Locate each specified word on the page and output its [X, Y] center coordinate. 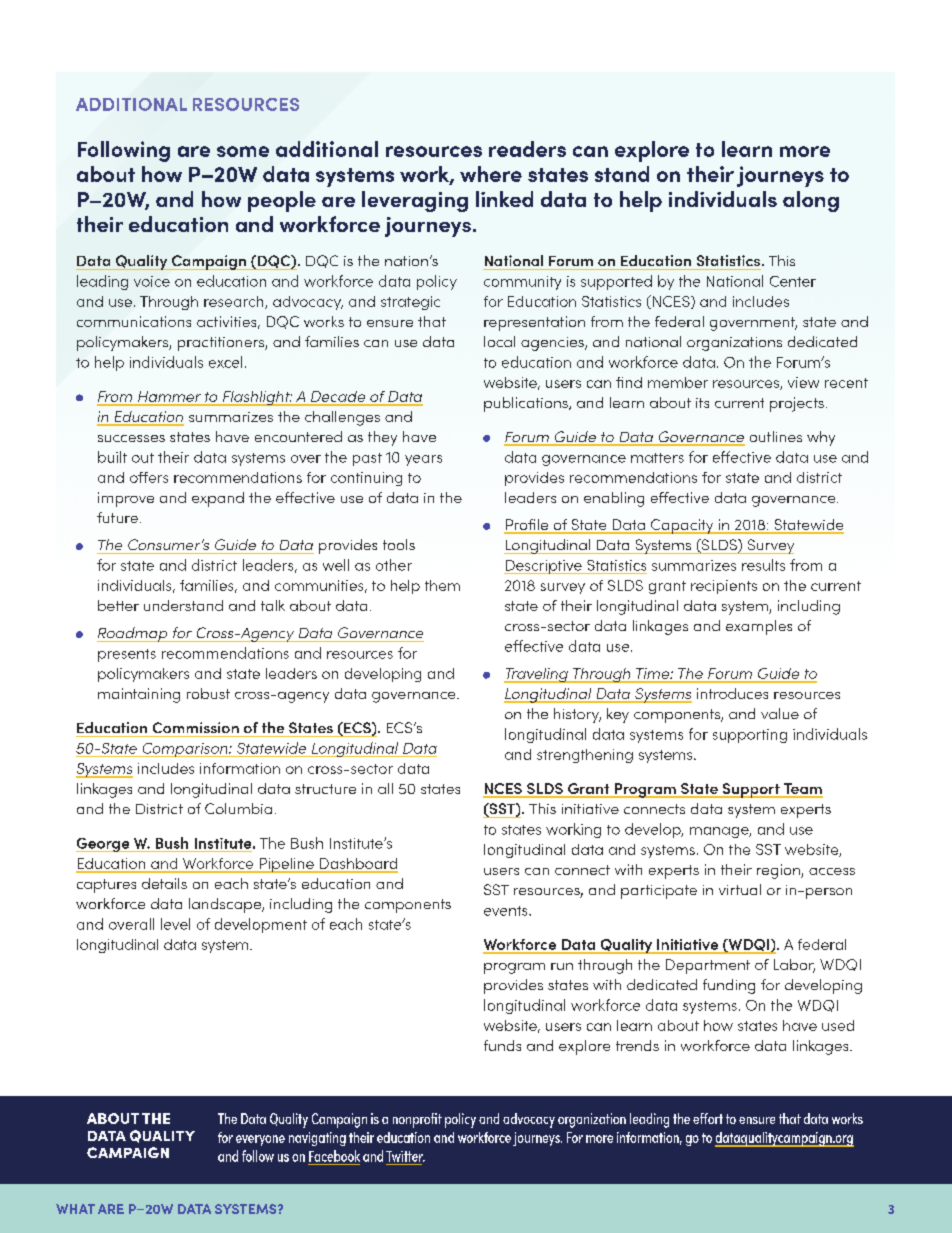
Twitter [405, 1156]
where [491, 174]
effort [708, 1118]
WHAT [75, 1209]
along [811, 201]
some [243, 151]
